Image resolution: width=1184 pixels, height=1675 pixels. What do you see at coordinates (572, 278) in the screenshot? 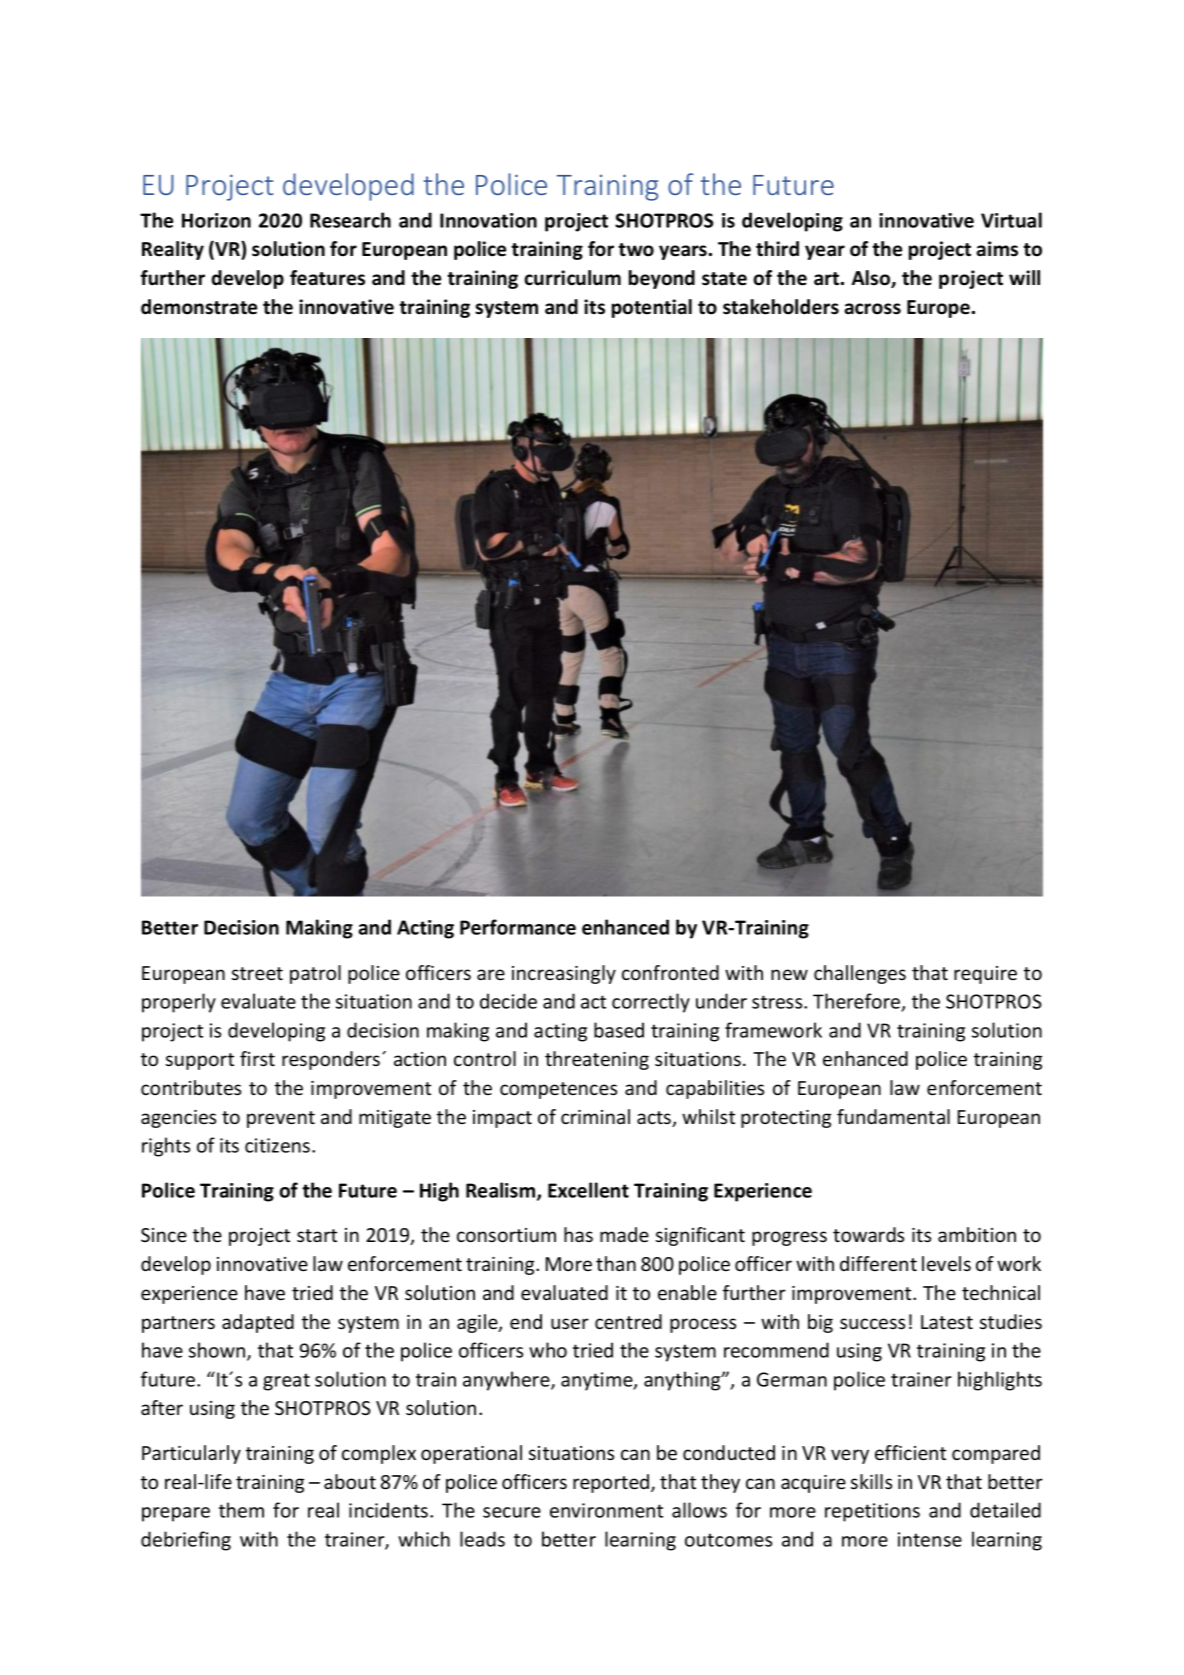
I see `curriculum` at bounding box center [572, 278].
